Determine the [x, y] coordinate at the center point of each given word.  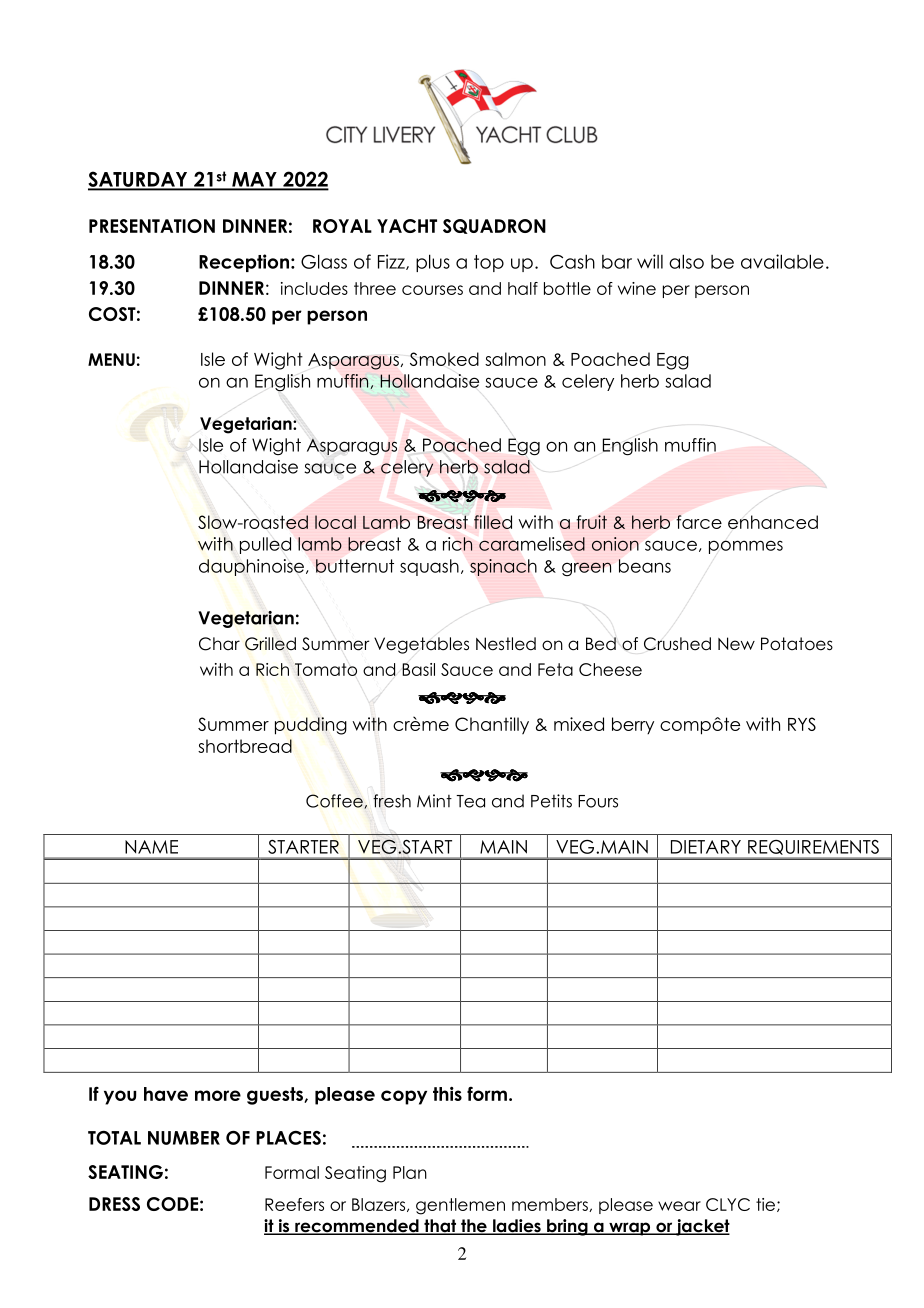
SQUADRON [494, 226]
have [166, 1094]
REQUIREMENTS [813, 847]
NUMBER [184, 1138]
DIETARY [706, 847]
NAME [151, 847]
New [736, 644]
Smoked [444, 359]
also [686, 261]
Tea [470, 801]
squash [429, 567]
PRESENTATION [152, 226]
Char [219, 644]
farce [699, 522]
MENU [111, 359]
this [447, 1094]
